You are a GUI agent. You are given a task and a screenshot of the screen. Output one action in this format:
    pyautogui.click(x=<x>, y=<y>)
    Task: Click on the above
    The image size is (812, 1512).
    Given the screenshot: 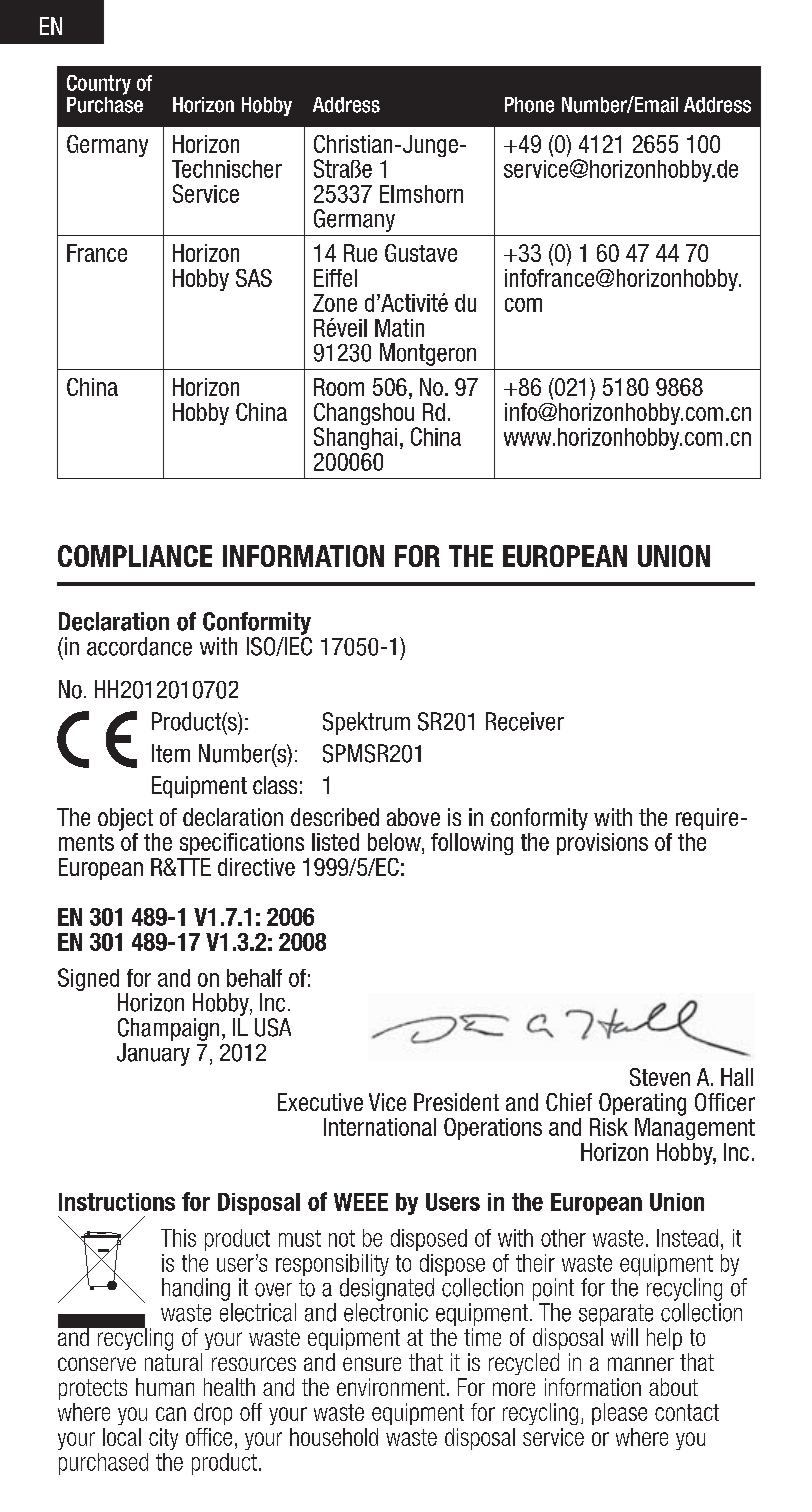 What is the action you would take?
    pyautogui.click(x=413, y=817)
